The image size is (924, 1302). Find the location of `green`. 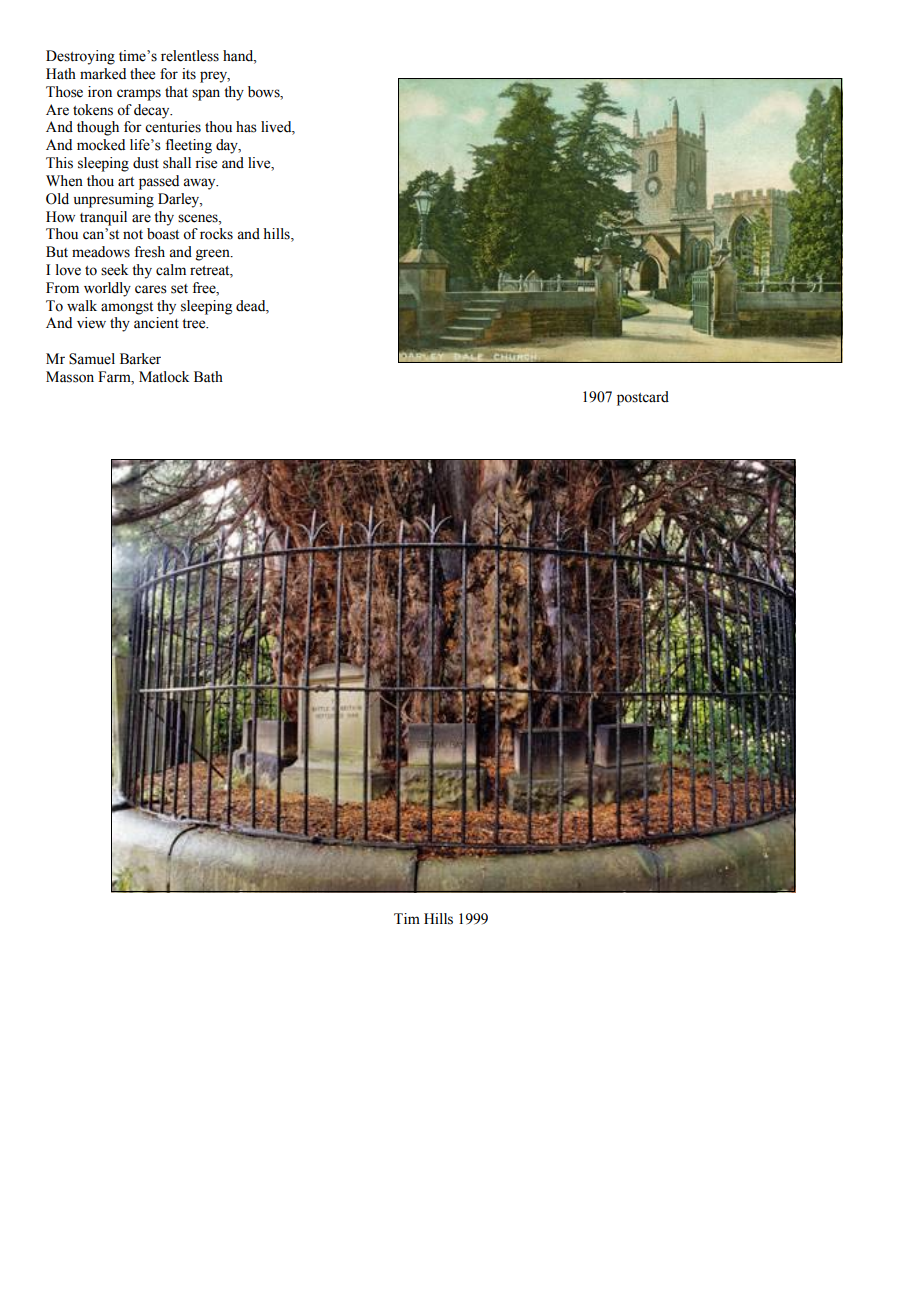

green is located at coordinates (214, 255).
